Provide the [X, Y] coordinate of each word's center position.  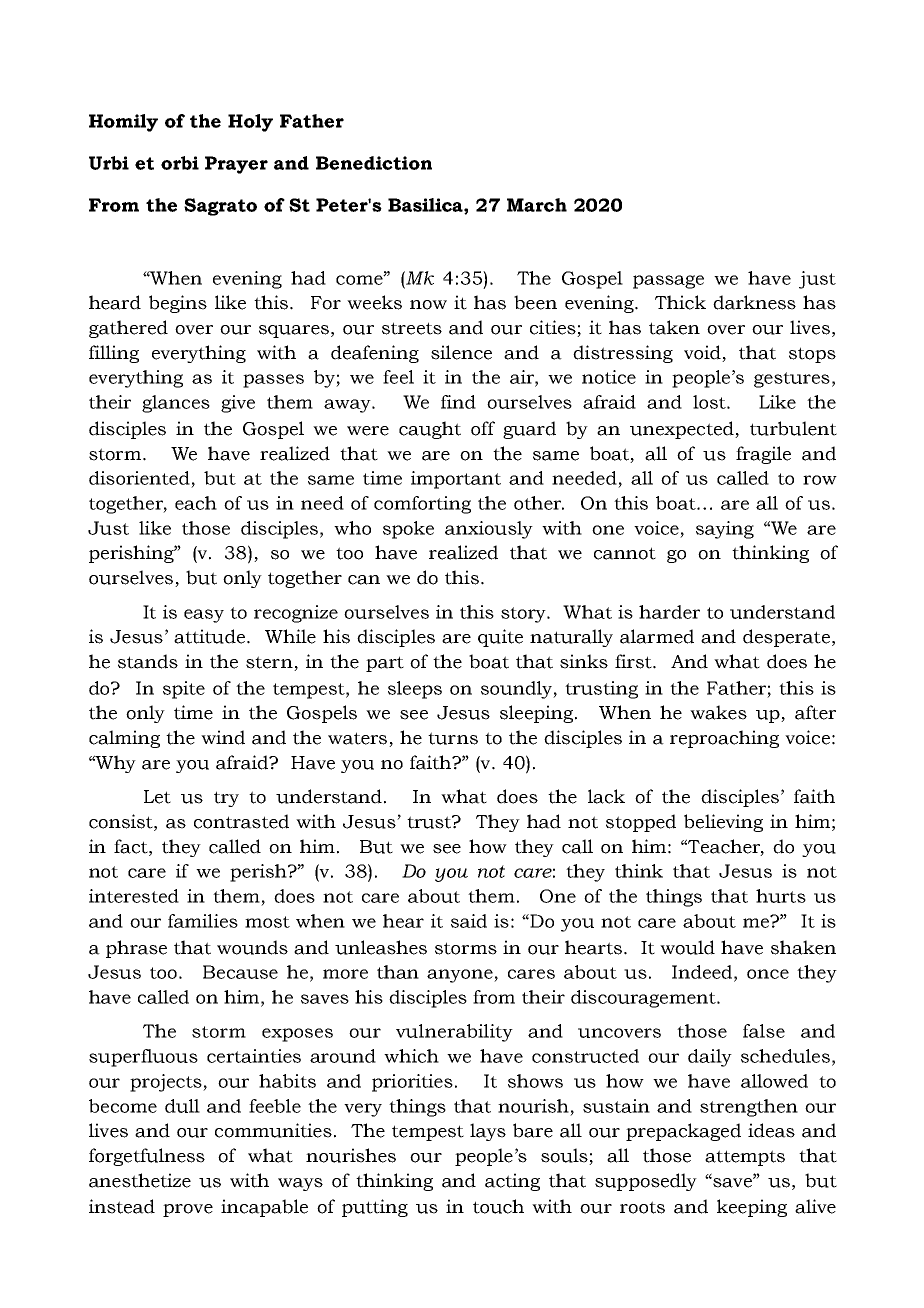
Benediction [374, 163]
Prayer [236, 165]
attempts [745, 1158]
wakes [718, 712]
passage [668, 282]
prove [188, 1210]
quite [500, 638]
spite [184, 690]
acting [512, 1182]
